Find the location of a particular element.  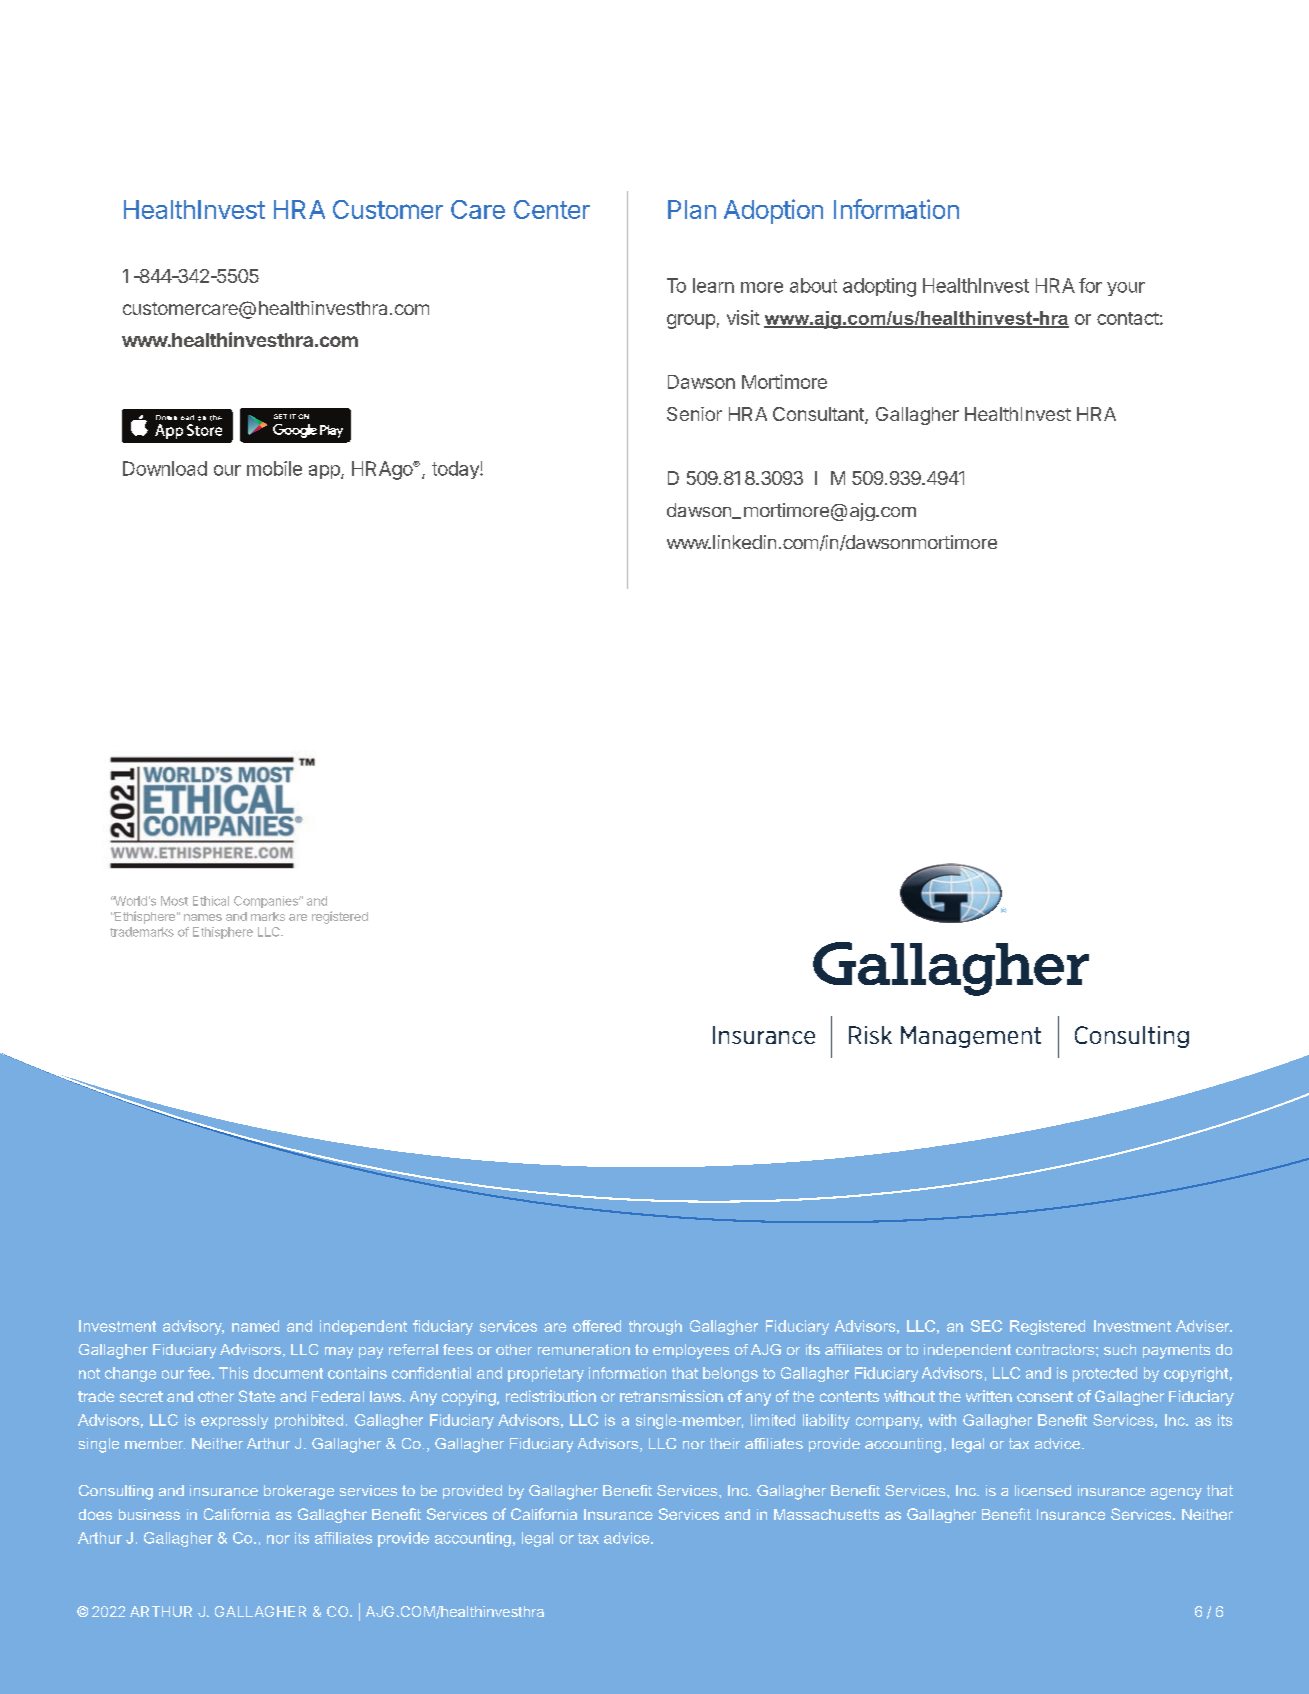

Center is located at coordinates (552, 209).
